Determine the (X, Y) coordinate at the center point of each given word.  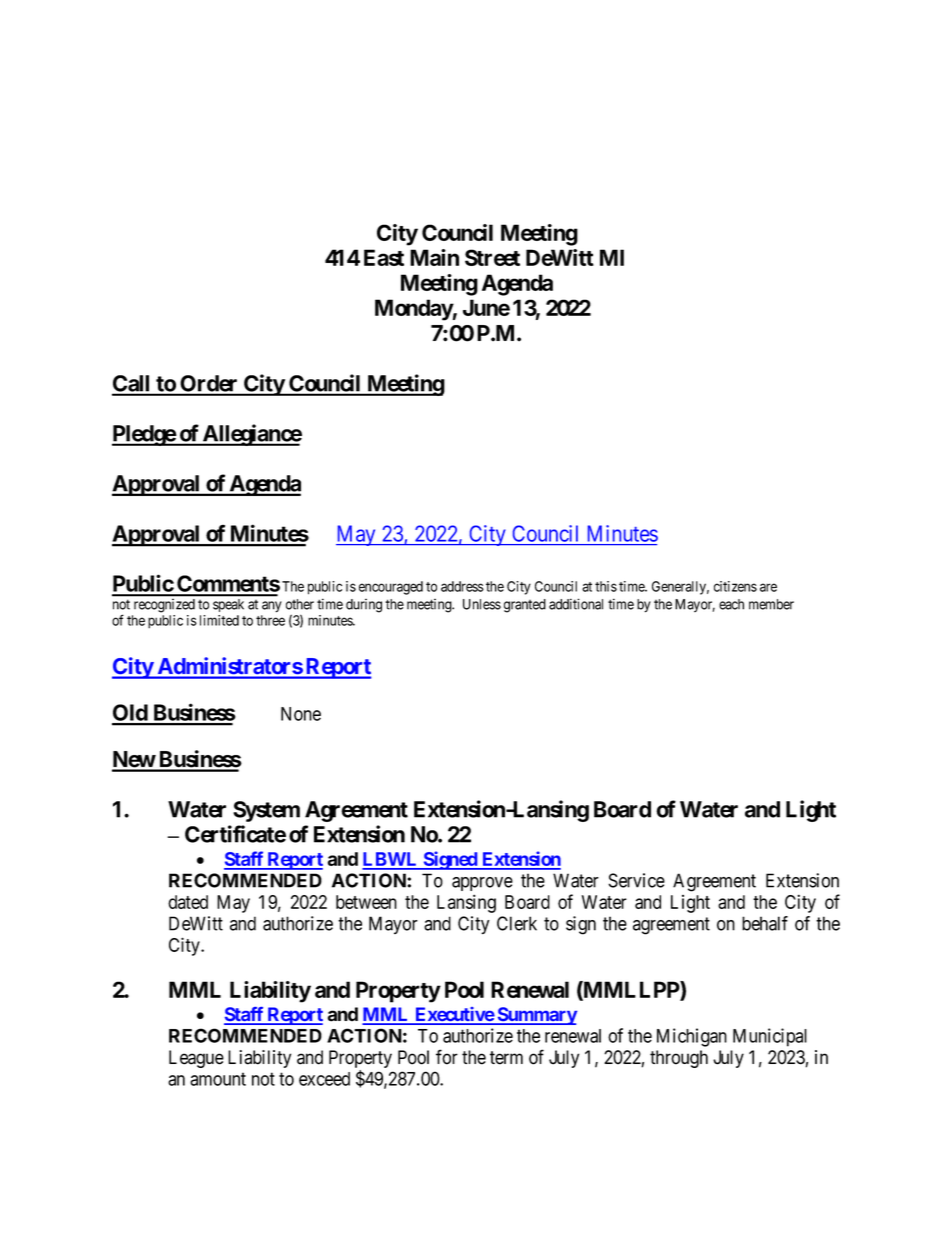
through (679, 1059)
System (266, 811)
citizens (735, 586)
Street (492, 257)
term (506, 1058)
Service (636, 880)
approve (482, 884)
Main (434, 257)
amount (218, 1079)
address (462, 586)
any (272, 607)
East (384, 257)
